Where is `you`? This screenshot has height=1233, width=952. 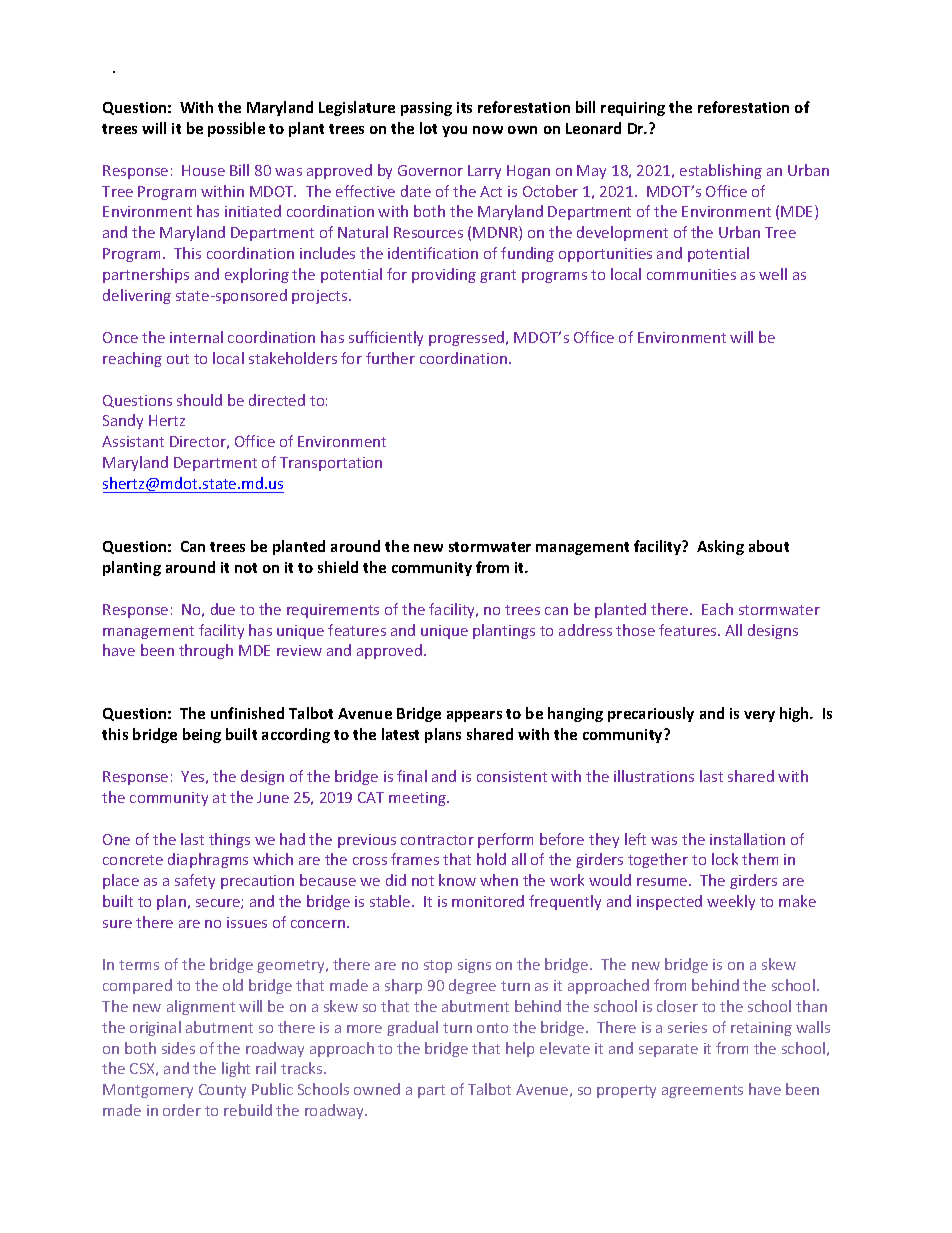
you is located at coordinates (454, 131).
